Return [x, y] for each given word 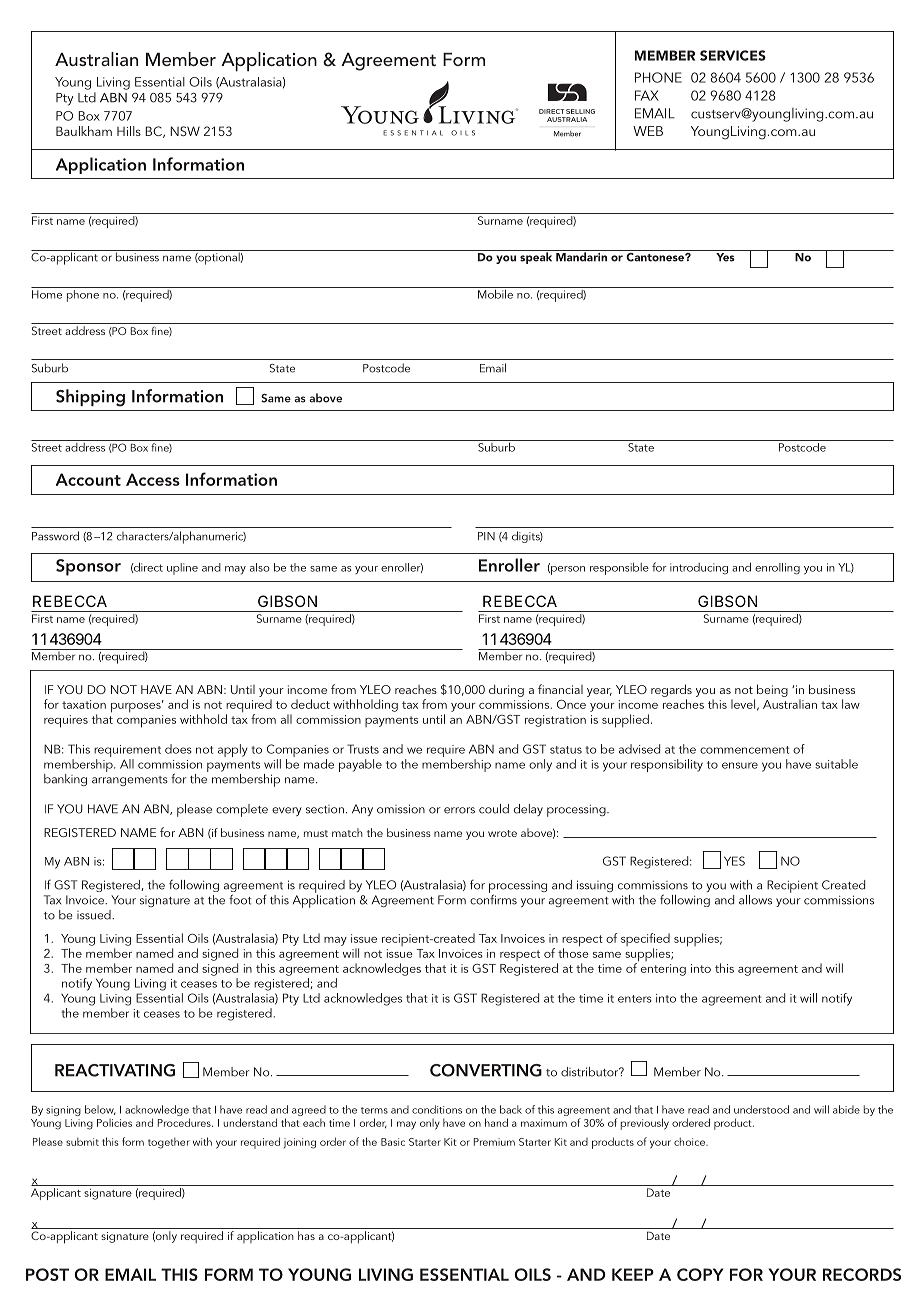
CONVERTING [486, 1070]
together [169, 1143]
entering [663, 970]
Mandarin [581, 256]
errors [459, 810]
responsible [619, 569]
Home [47, 294]
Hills [129, 131]
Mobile [495, 293]
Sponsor [88, 567]
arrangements [130, 781]
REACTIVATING [115, 1070]
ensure [740, 765]
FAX [647, 95]
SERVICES [733, 55]
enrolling [777, 569]
